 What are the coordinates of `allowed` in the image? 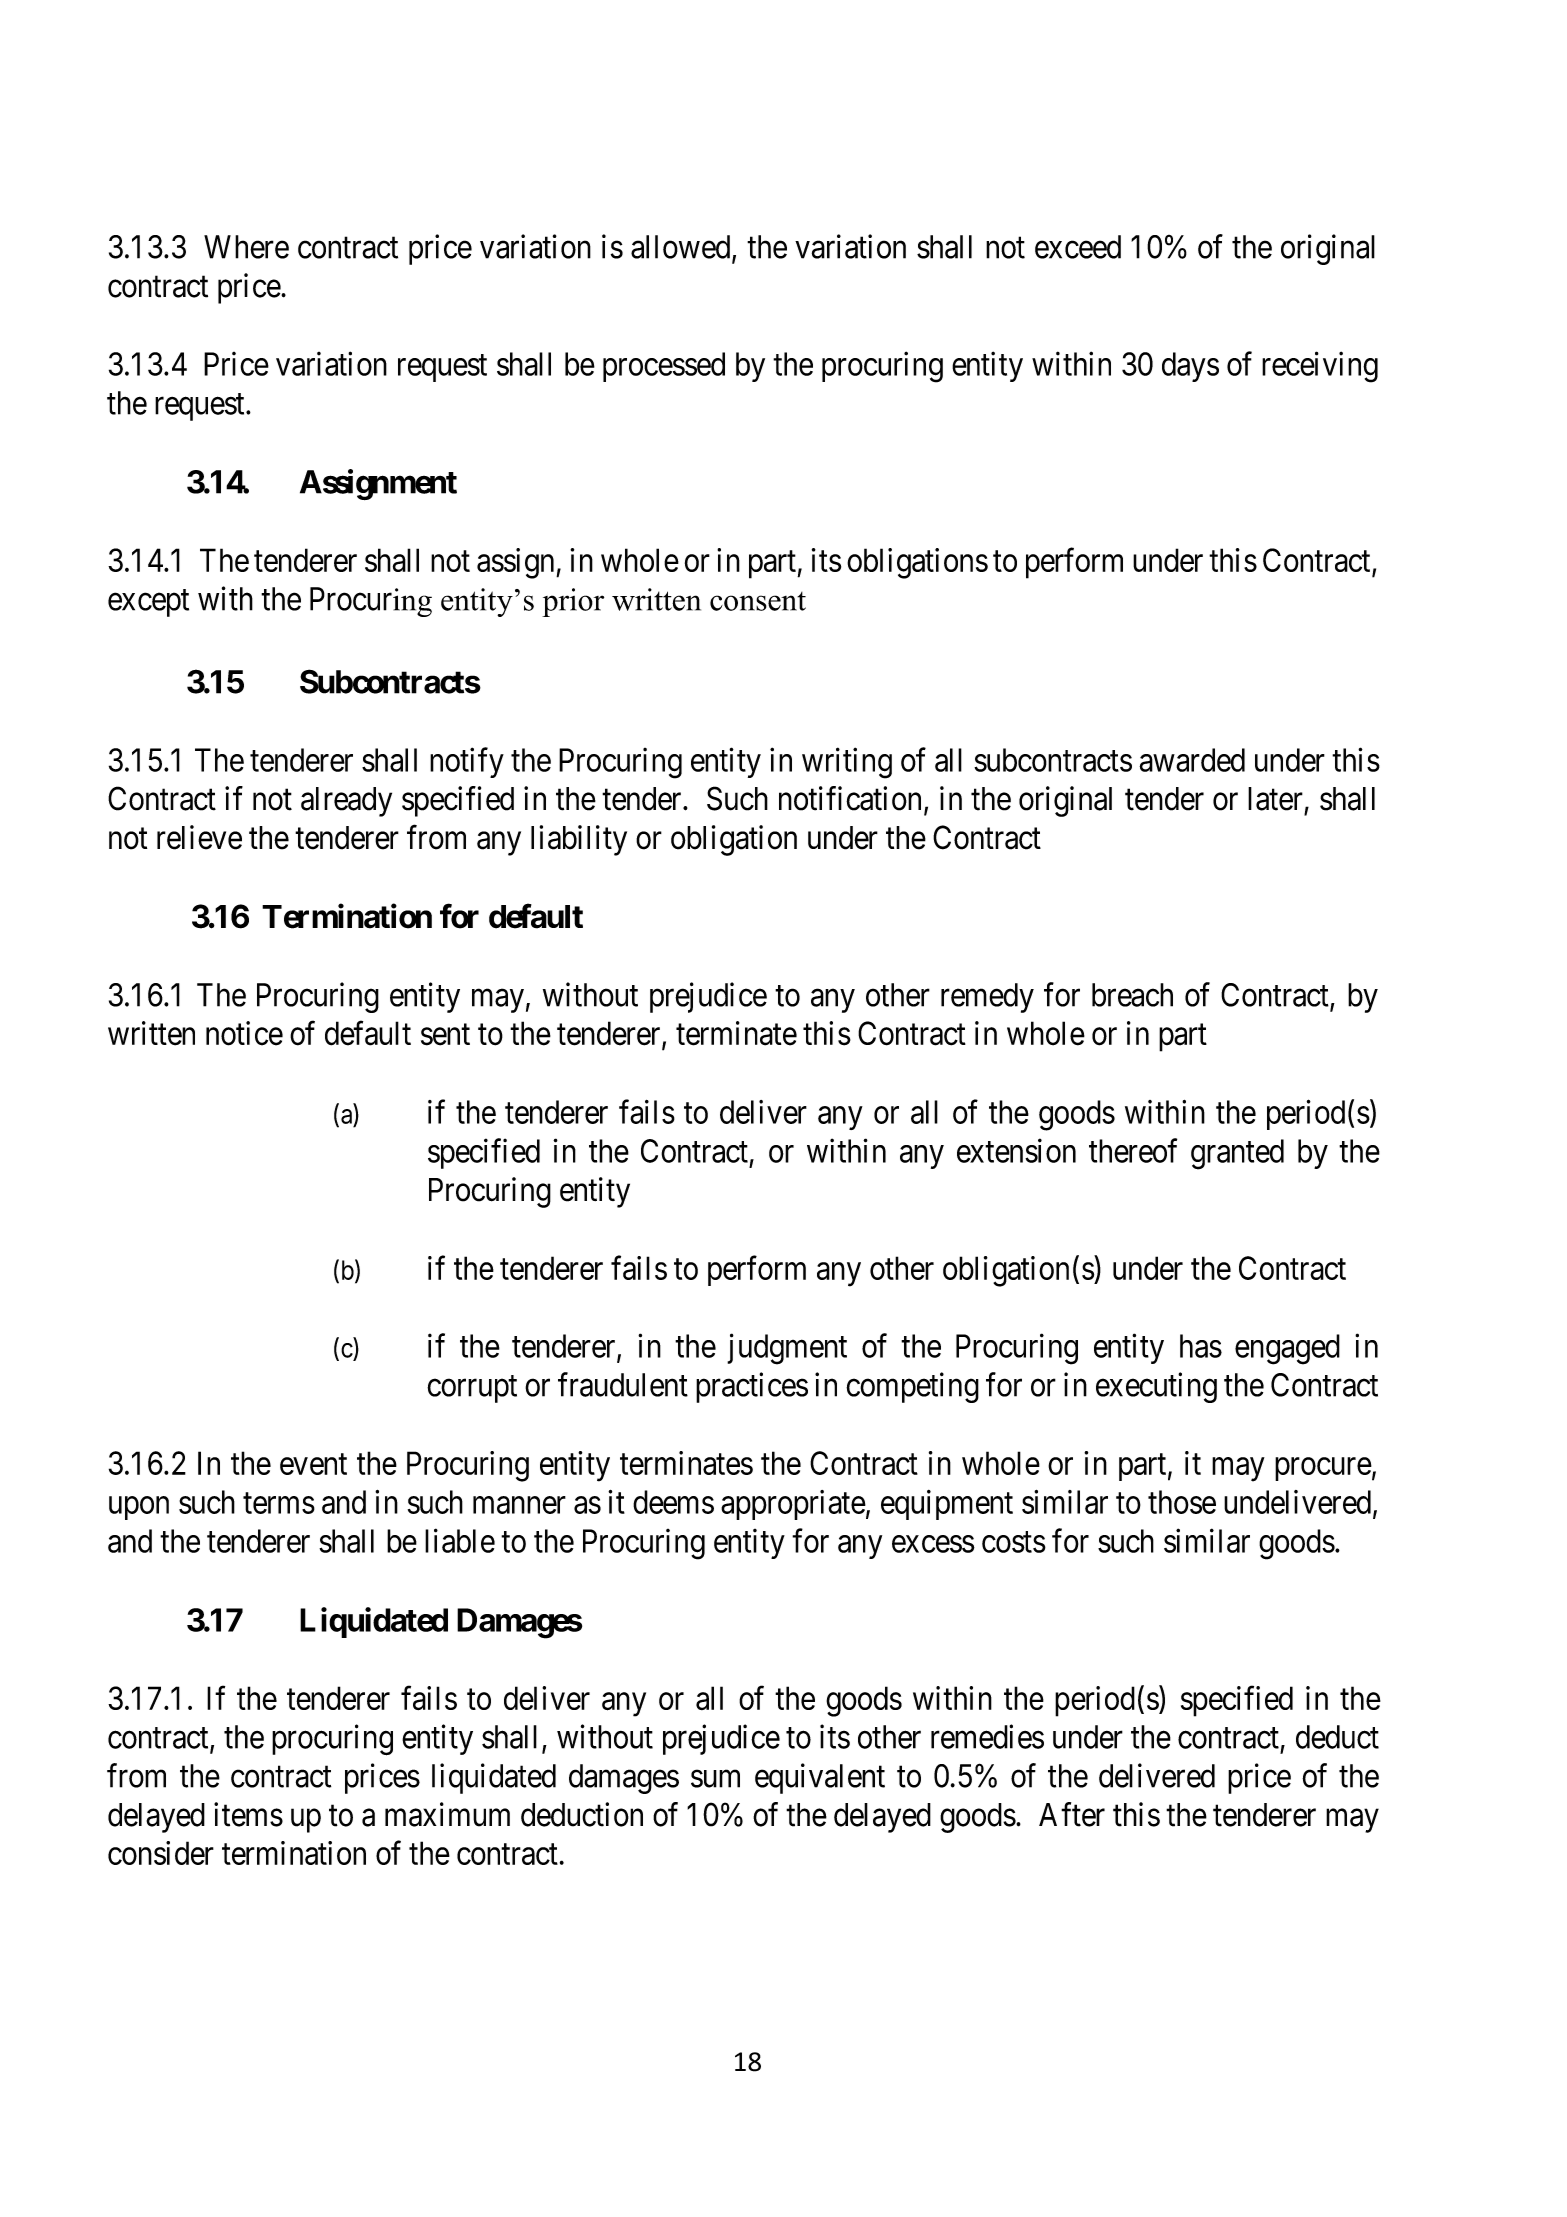 It's located at (682, 248).
